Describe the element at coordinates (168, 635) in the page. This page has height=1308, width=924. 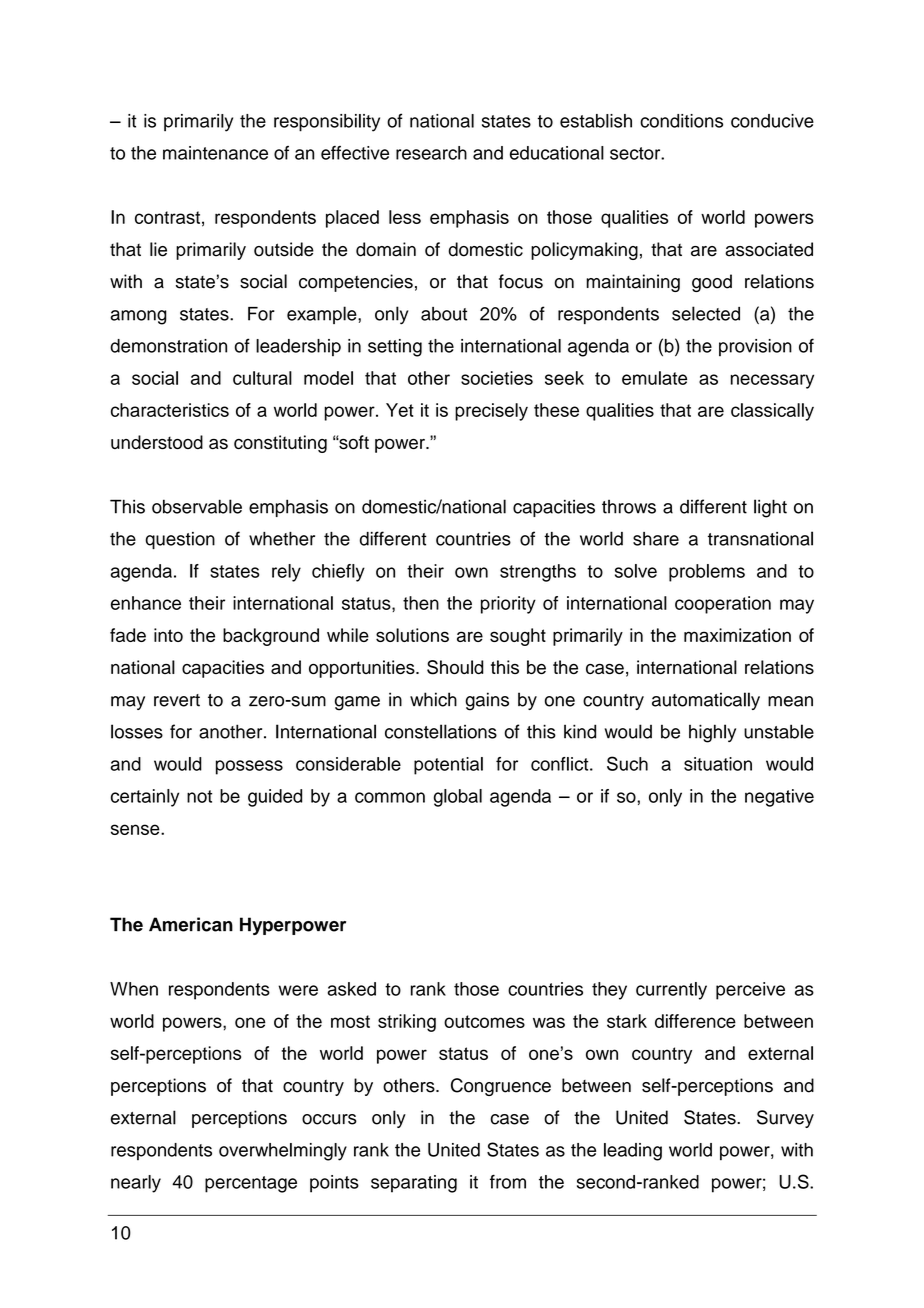
I see `into` at that location.
